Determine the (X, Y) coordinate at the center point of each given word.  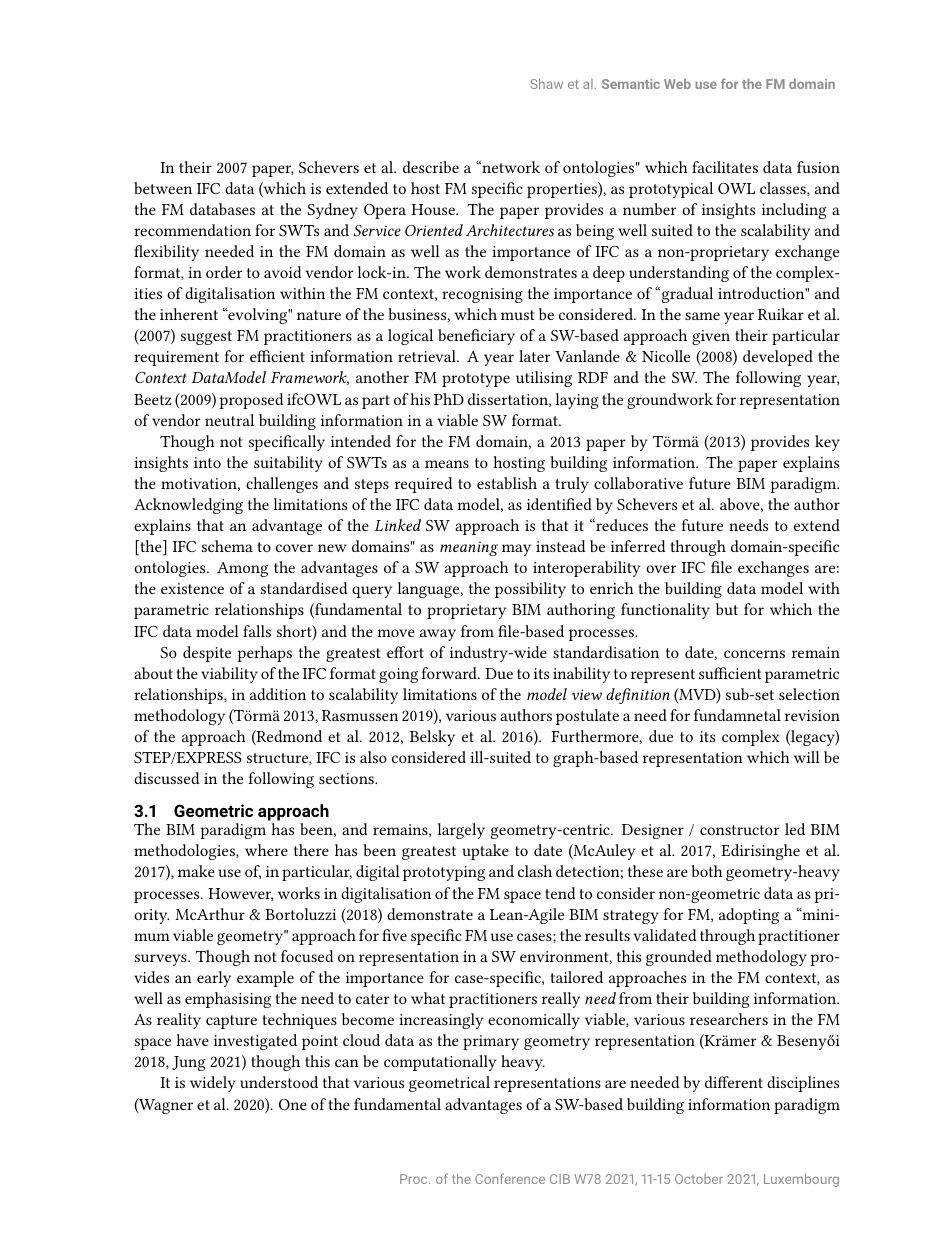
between (163, 188)
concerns (754, 654)
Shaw (546, 83)
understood (279, 1082)
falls (257, 631)
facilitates (725, 167)
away (438, 635)
